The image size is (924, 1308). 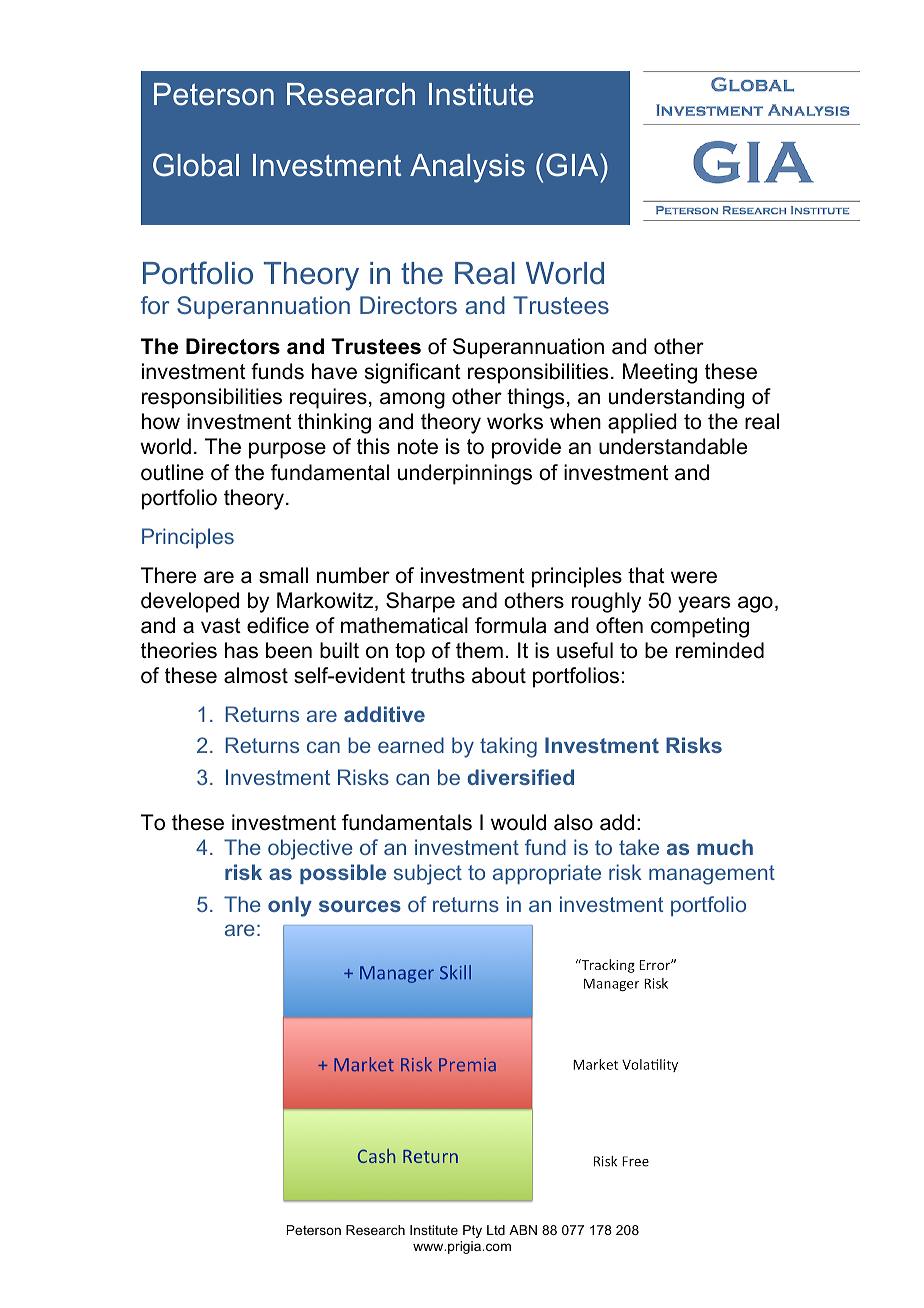 I want to click on management, so click(x=712, y=875).
